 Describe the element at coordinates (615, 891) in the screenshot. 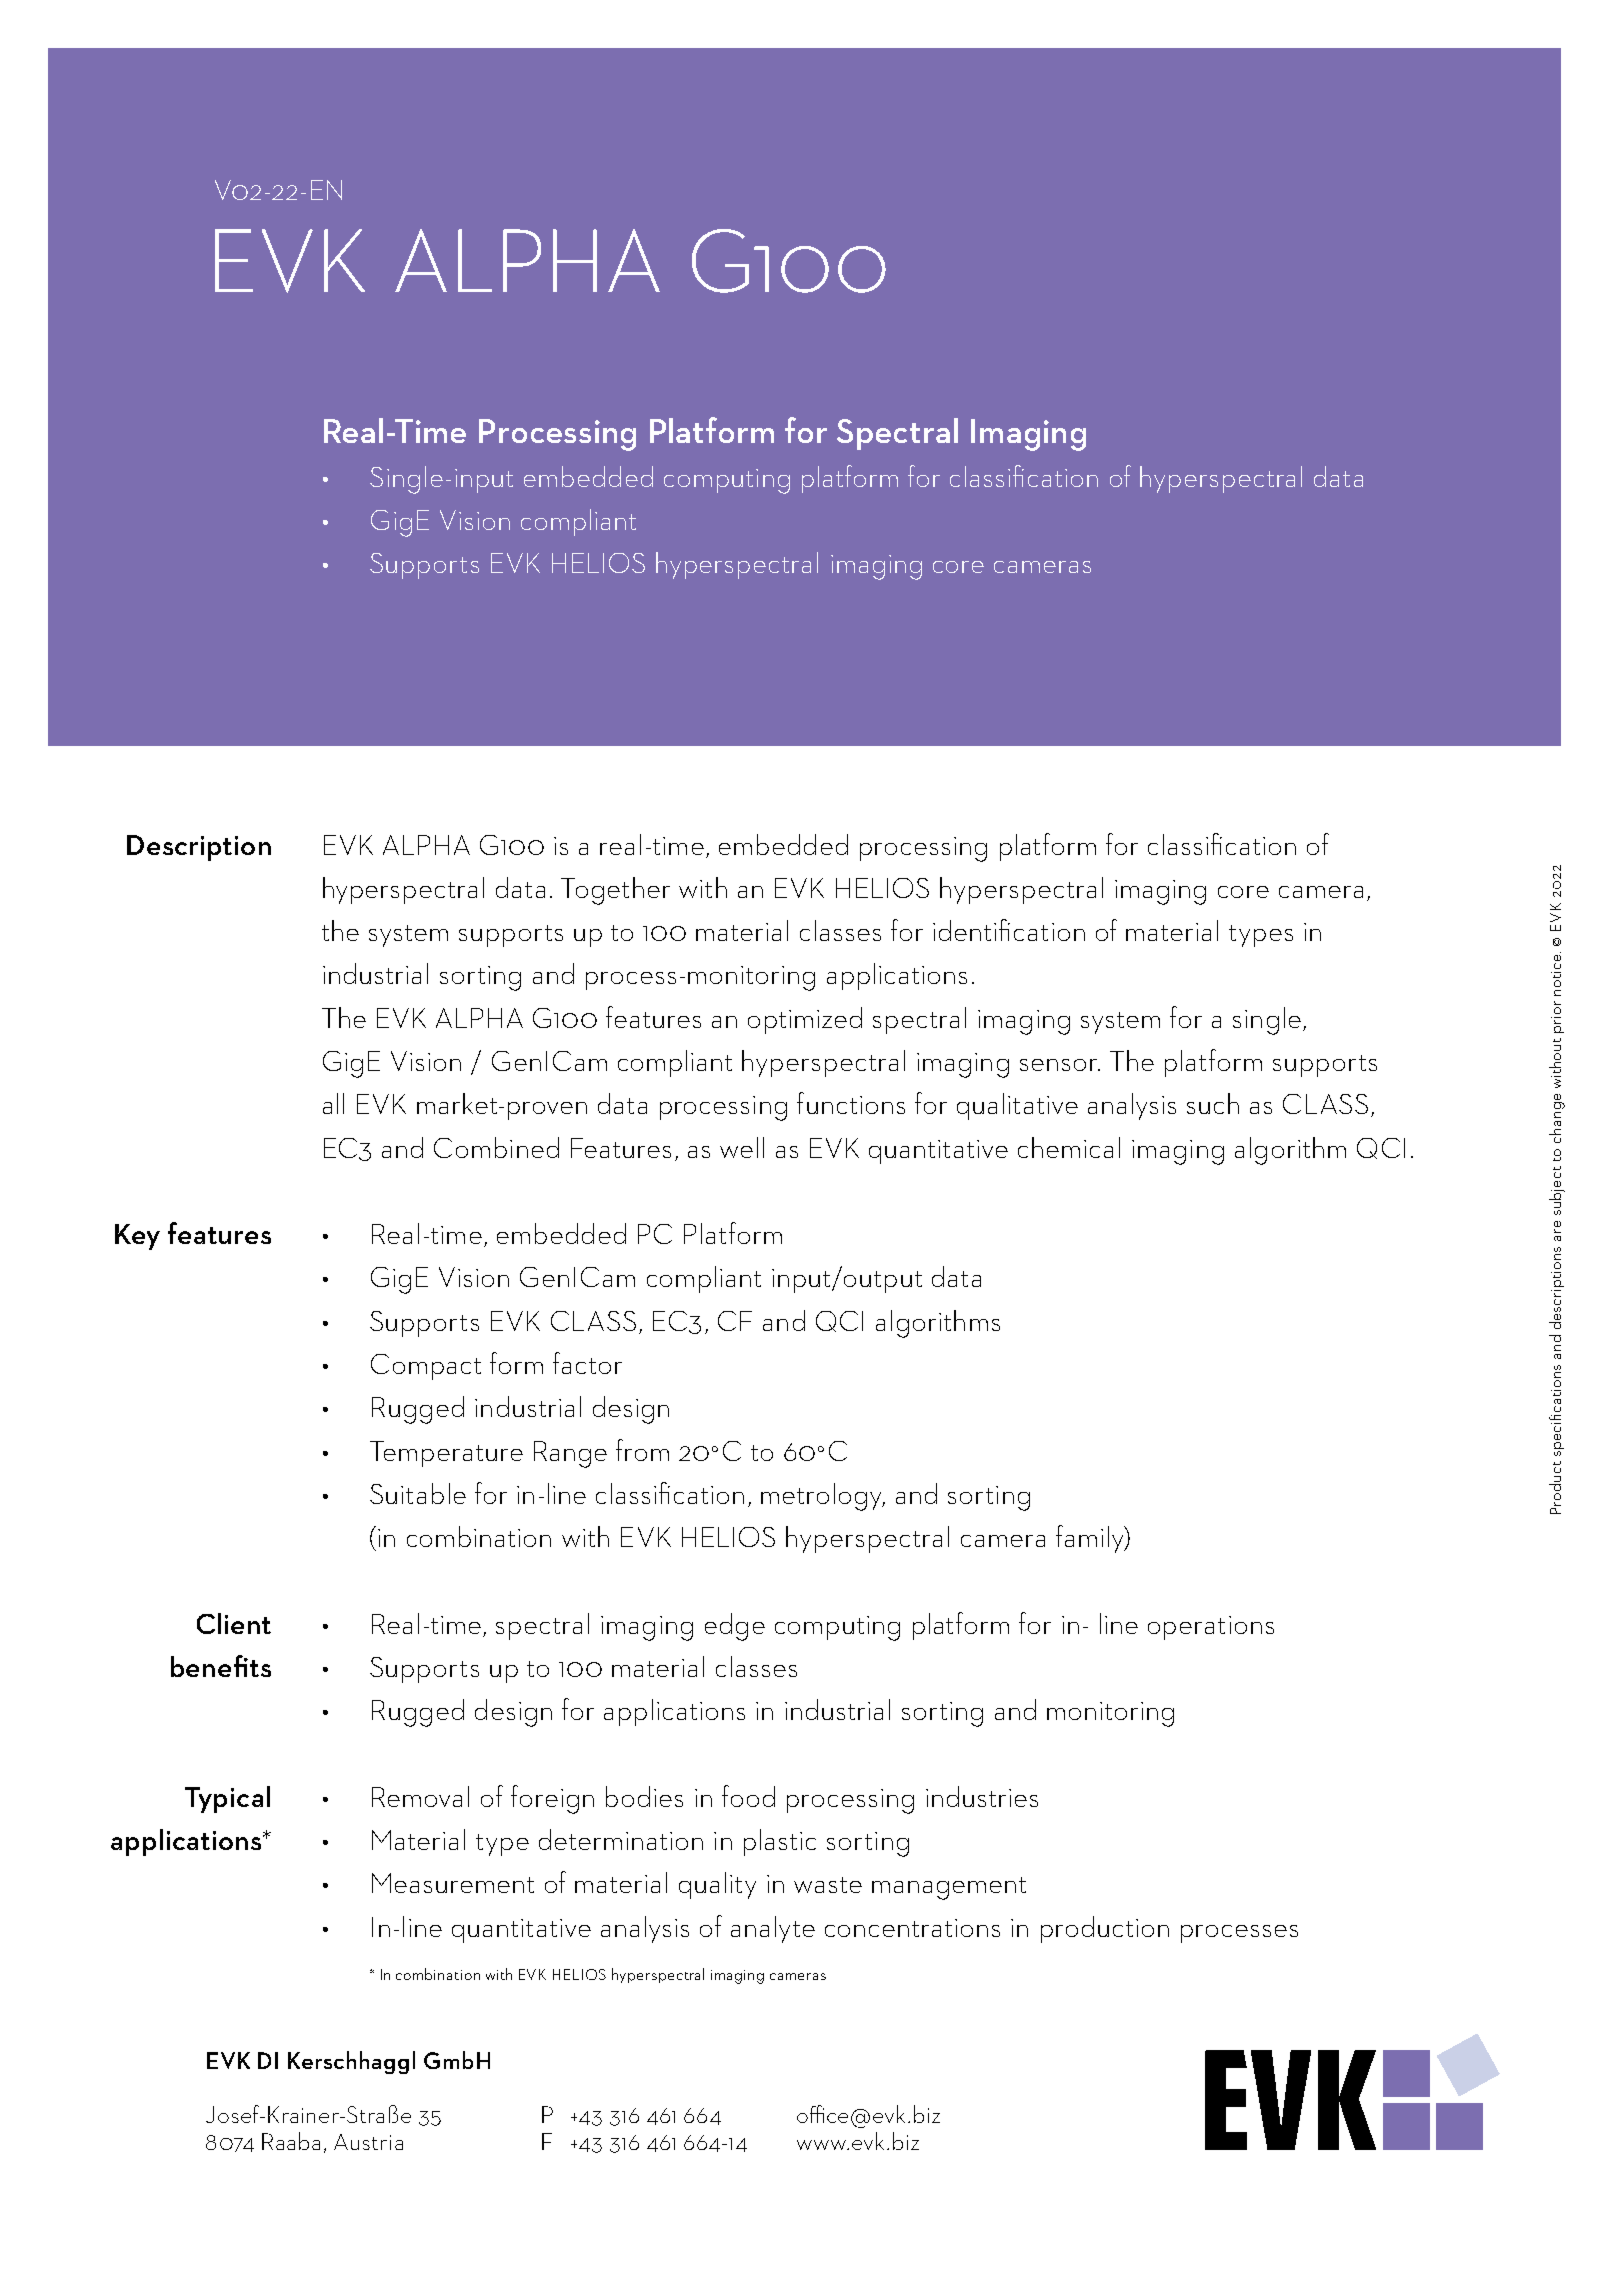

I see `Together` at that location.
